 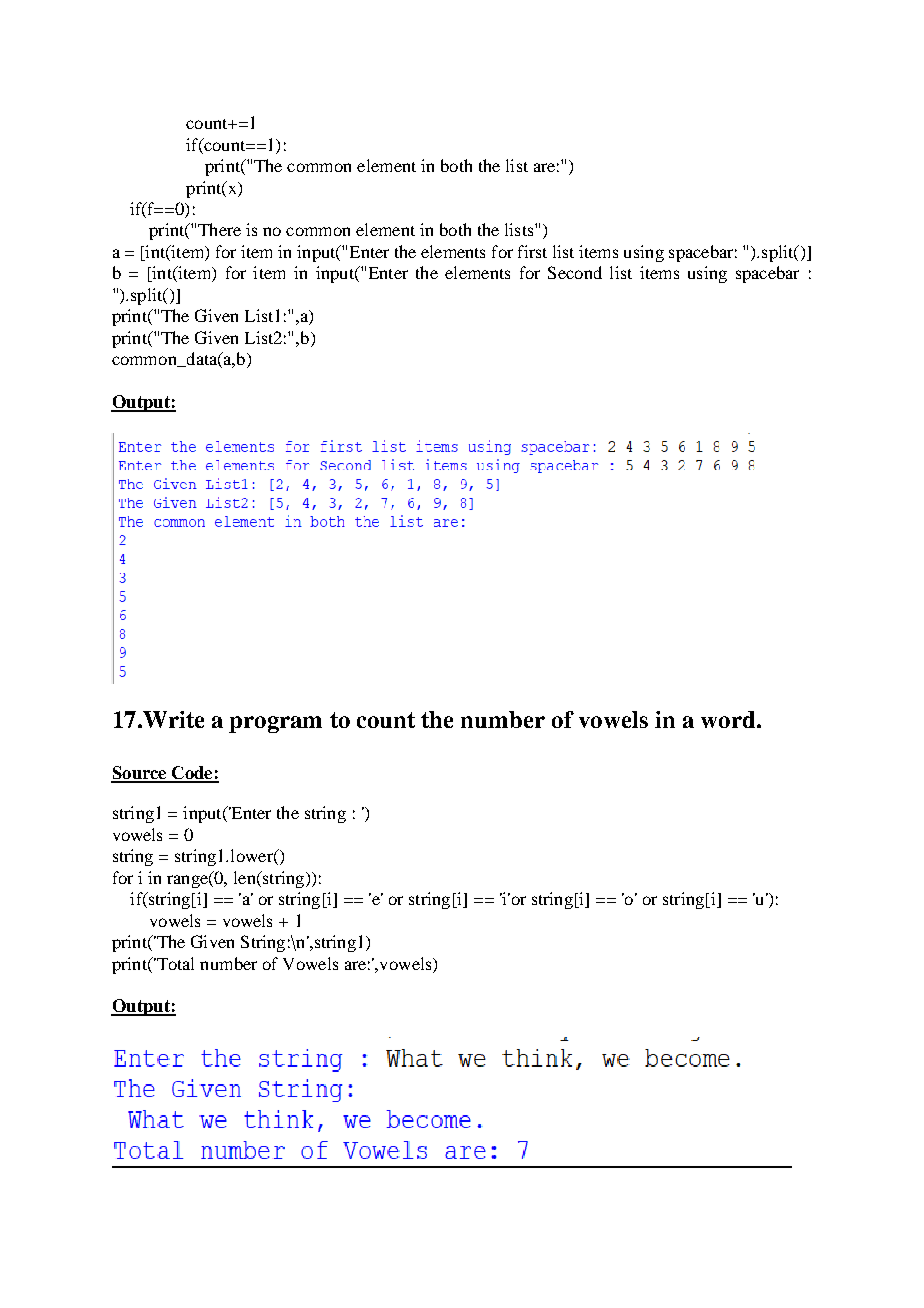 What do you see at coordinates (140, 774) in the page?
I see `Source` at bounding box center [140, 774].
